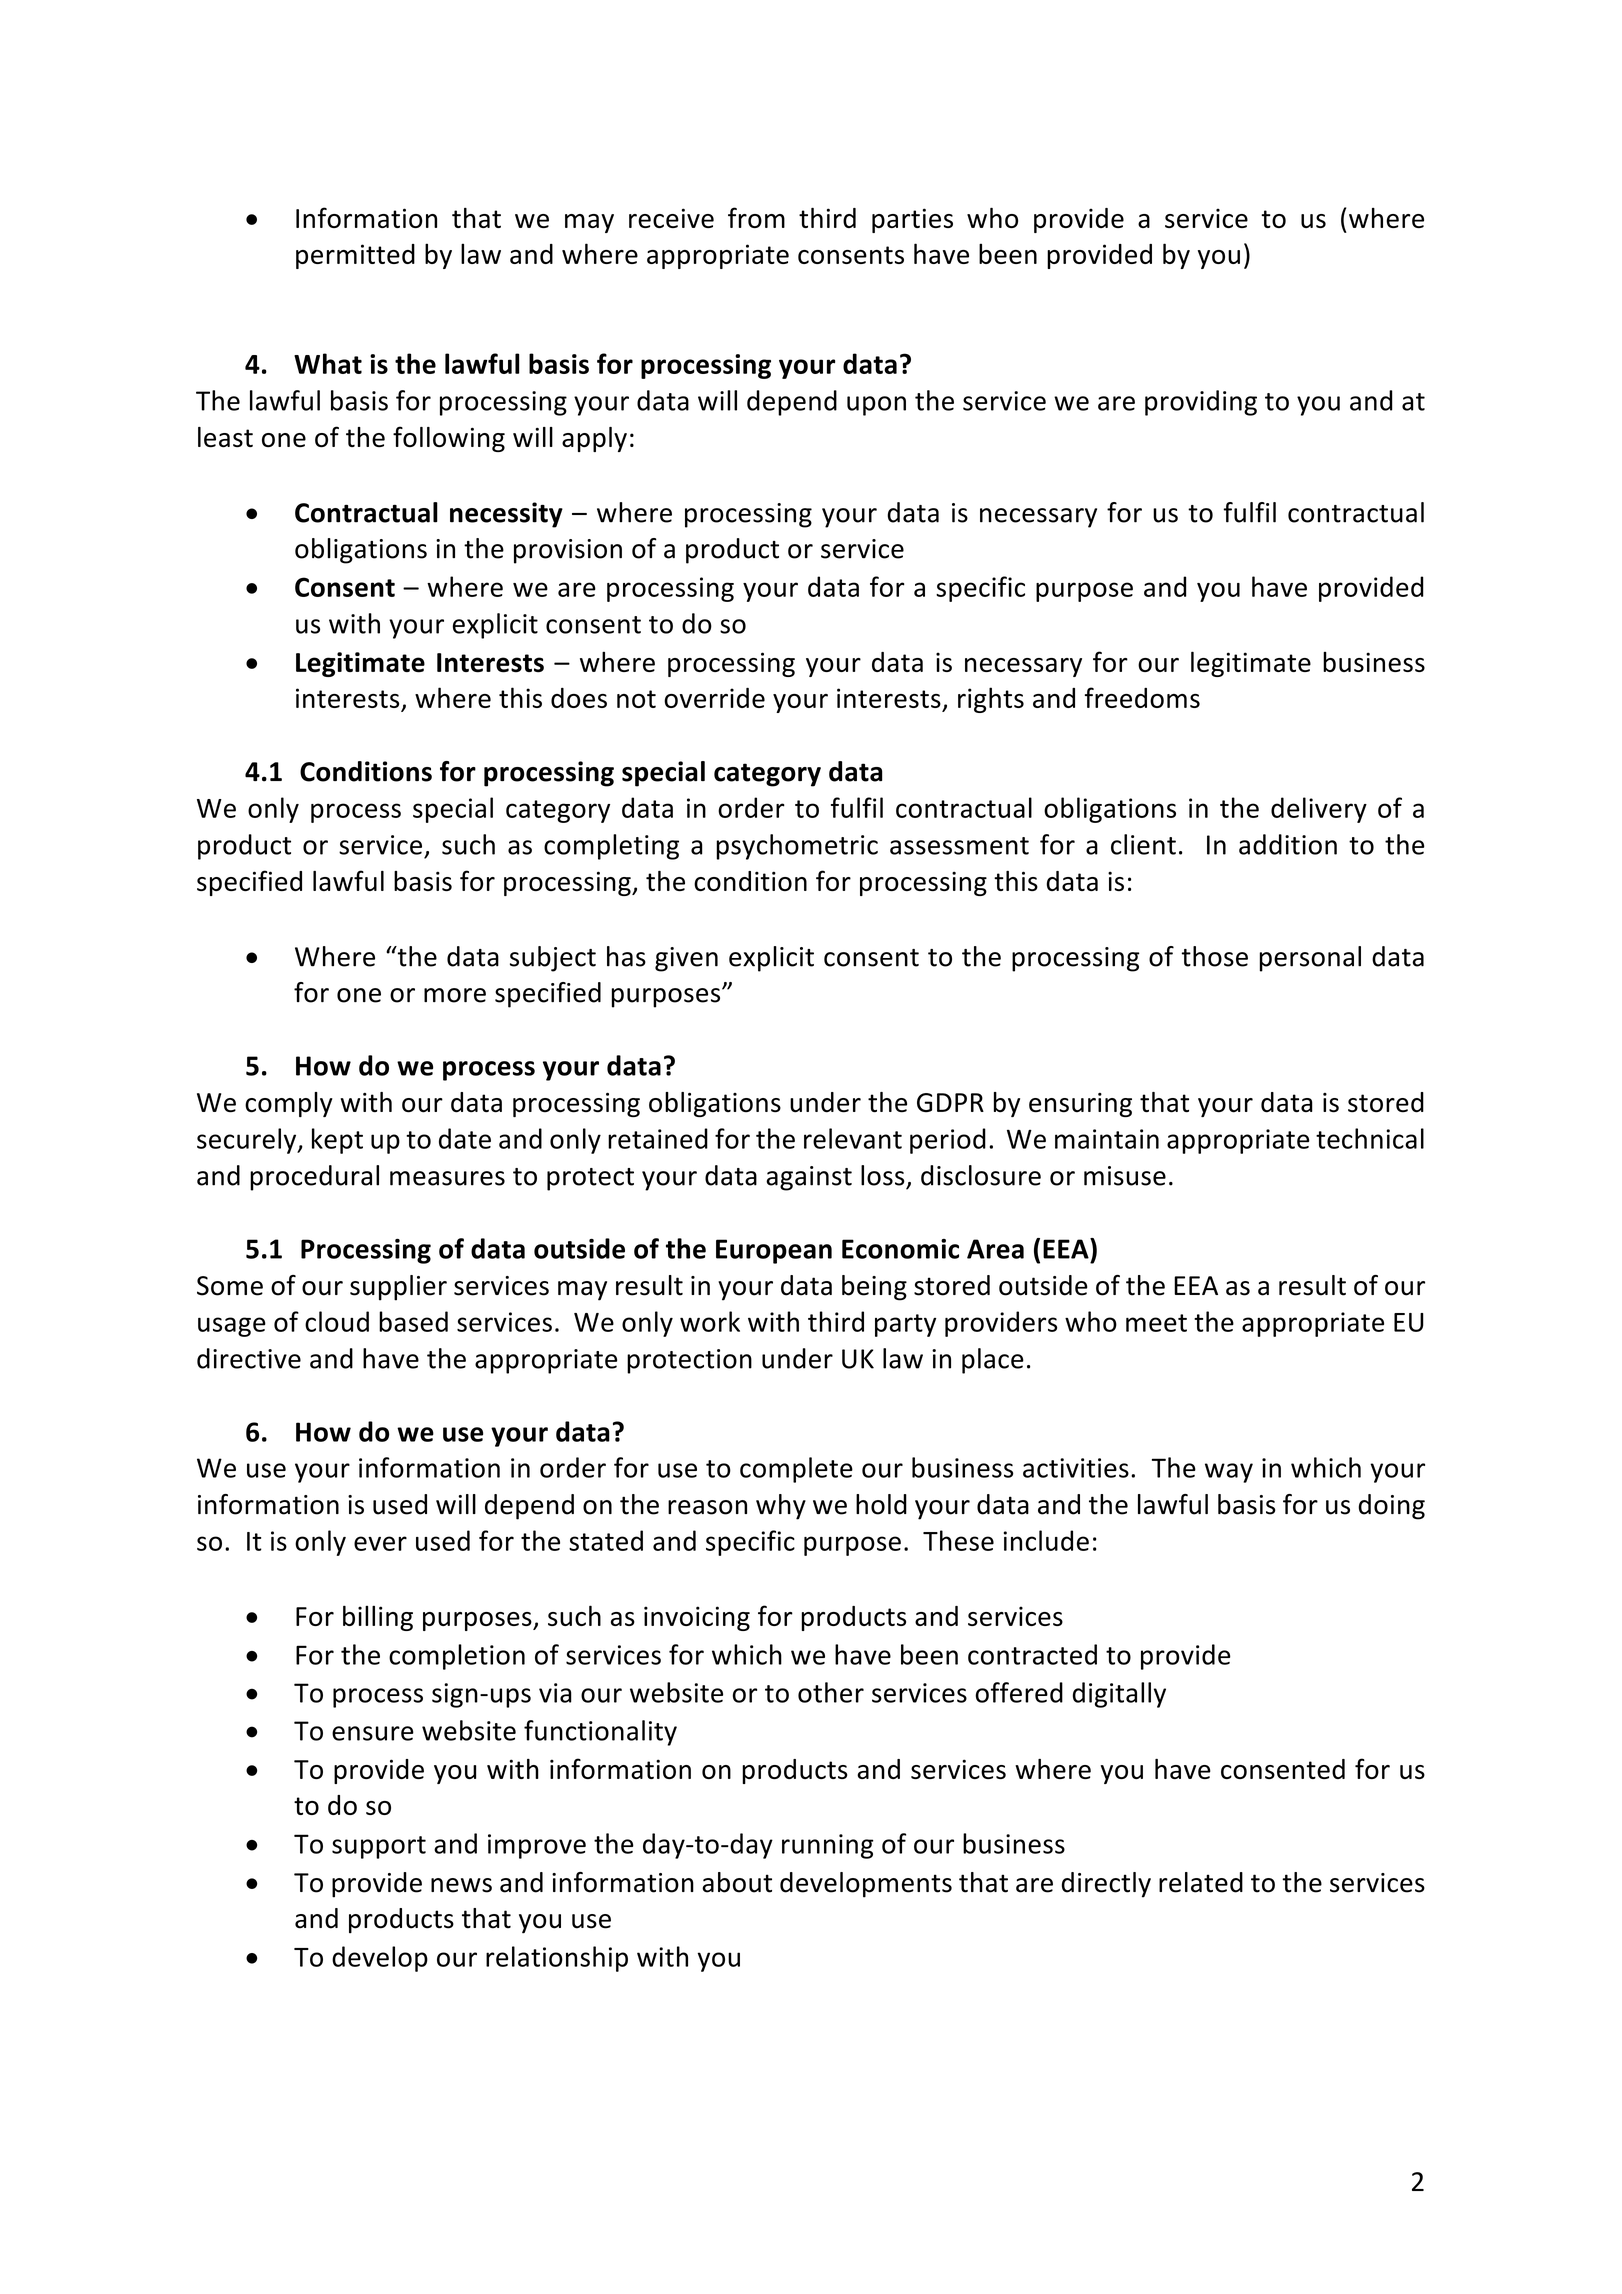 The height and width of the screenshot is (2294, 1622). What do you see at coordinates (1201, 1882) in the screenshot?
I see `related` at bounding box center [1201, 1882].
